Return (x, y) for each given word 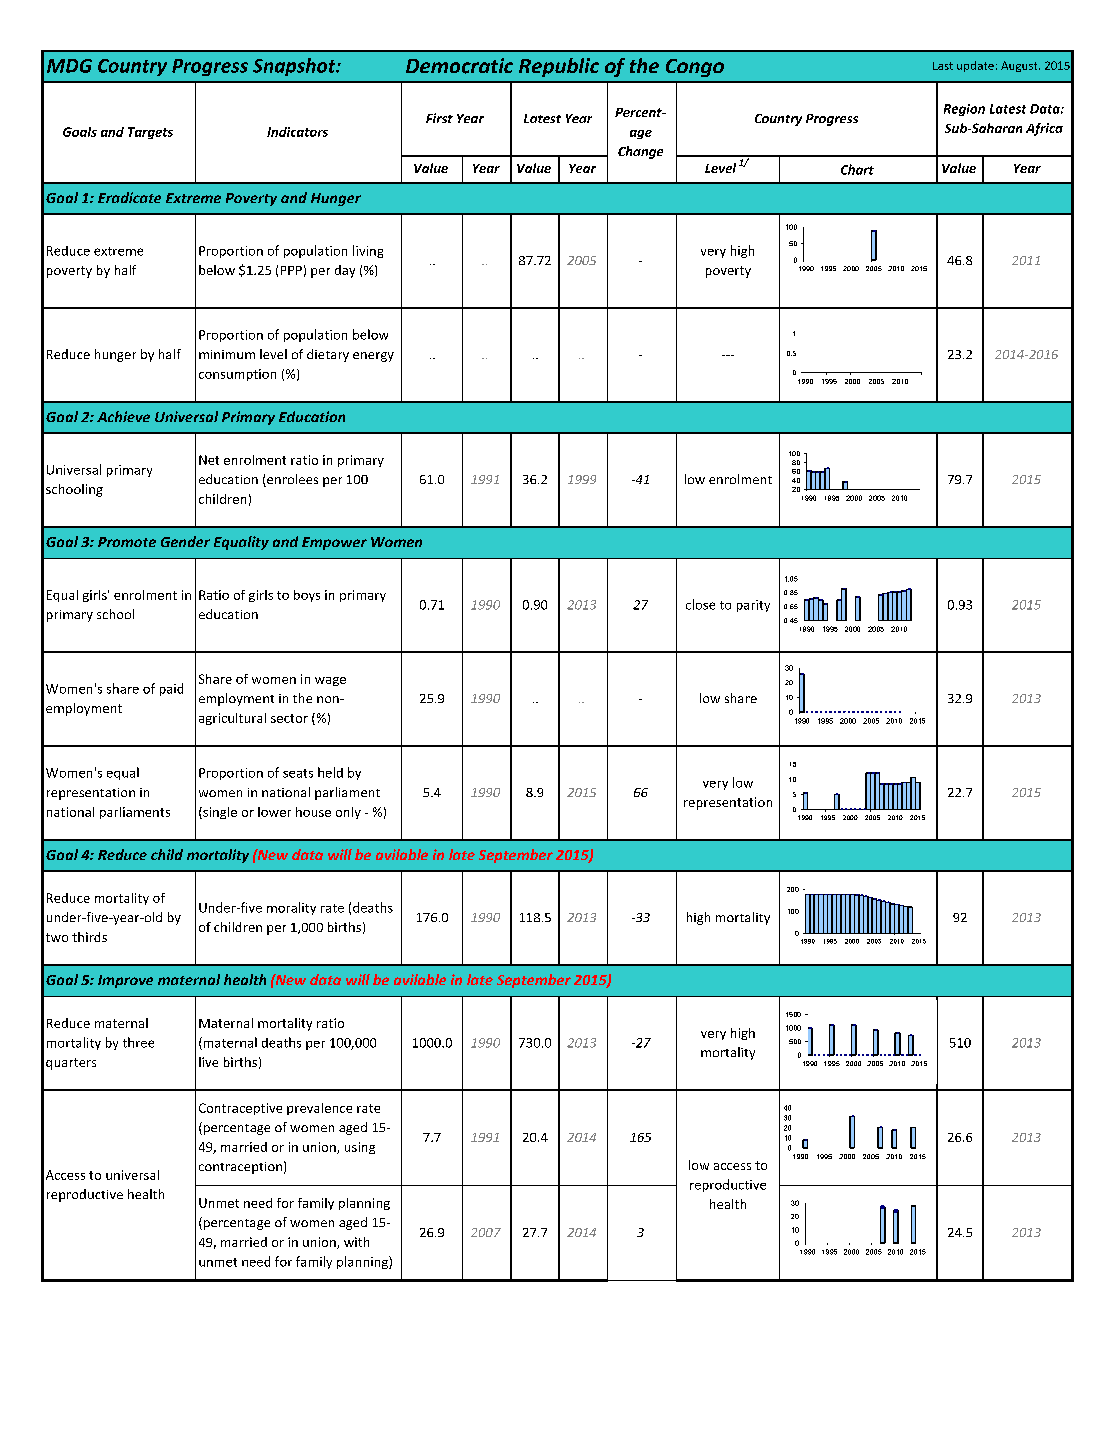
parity (753, 606)
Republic (559, 67)
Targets (150, 133)
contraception (240, 1168)
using (360, 1148)
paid (171, 689)
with (356, 1242)
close (700, 604)
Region (964, 110)
